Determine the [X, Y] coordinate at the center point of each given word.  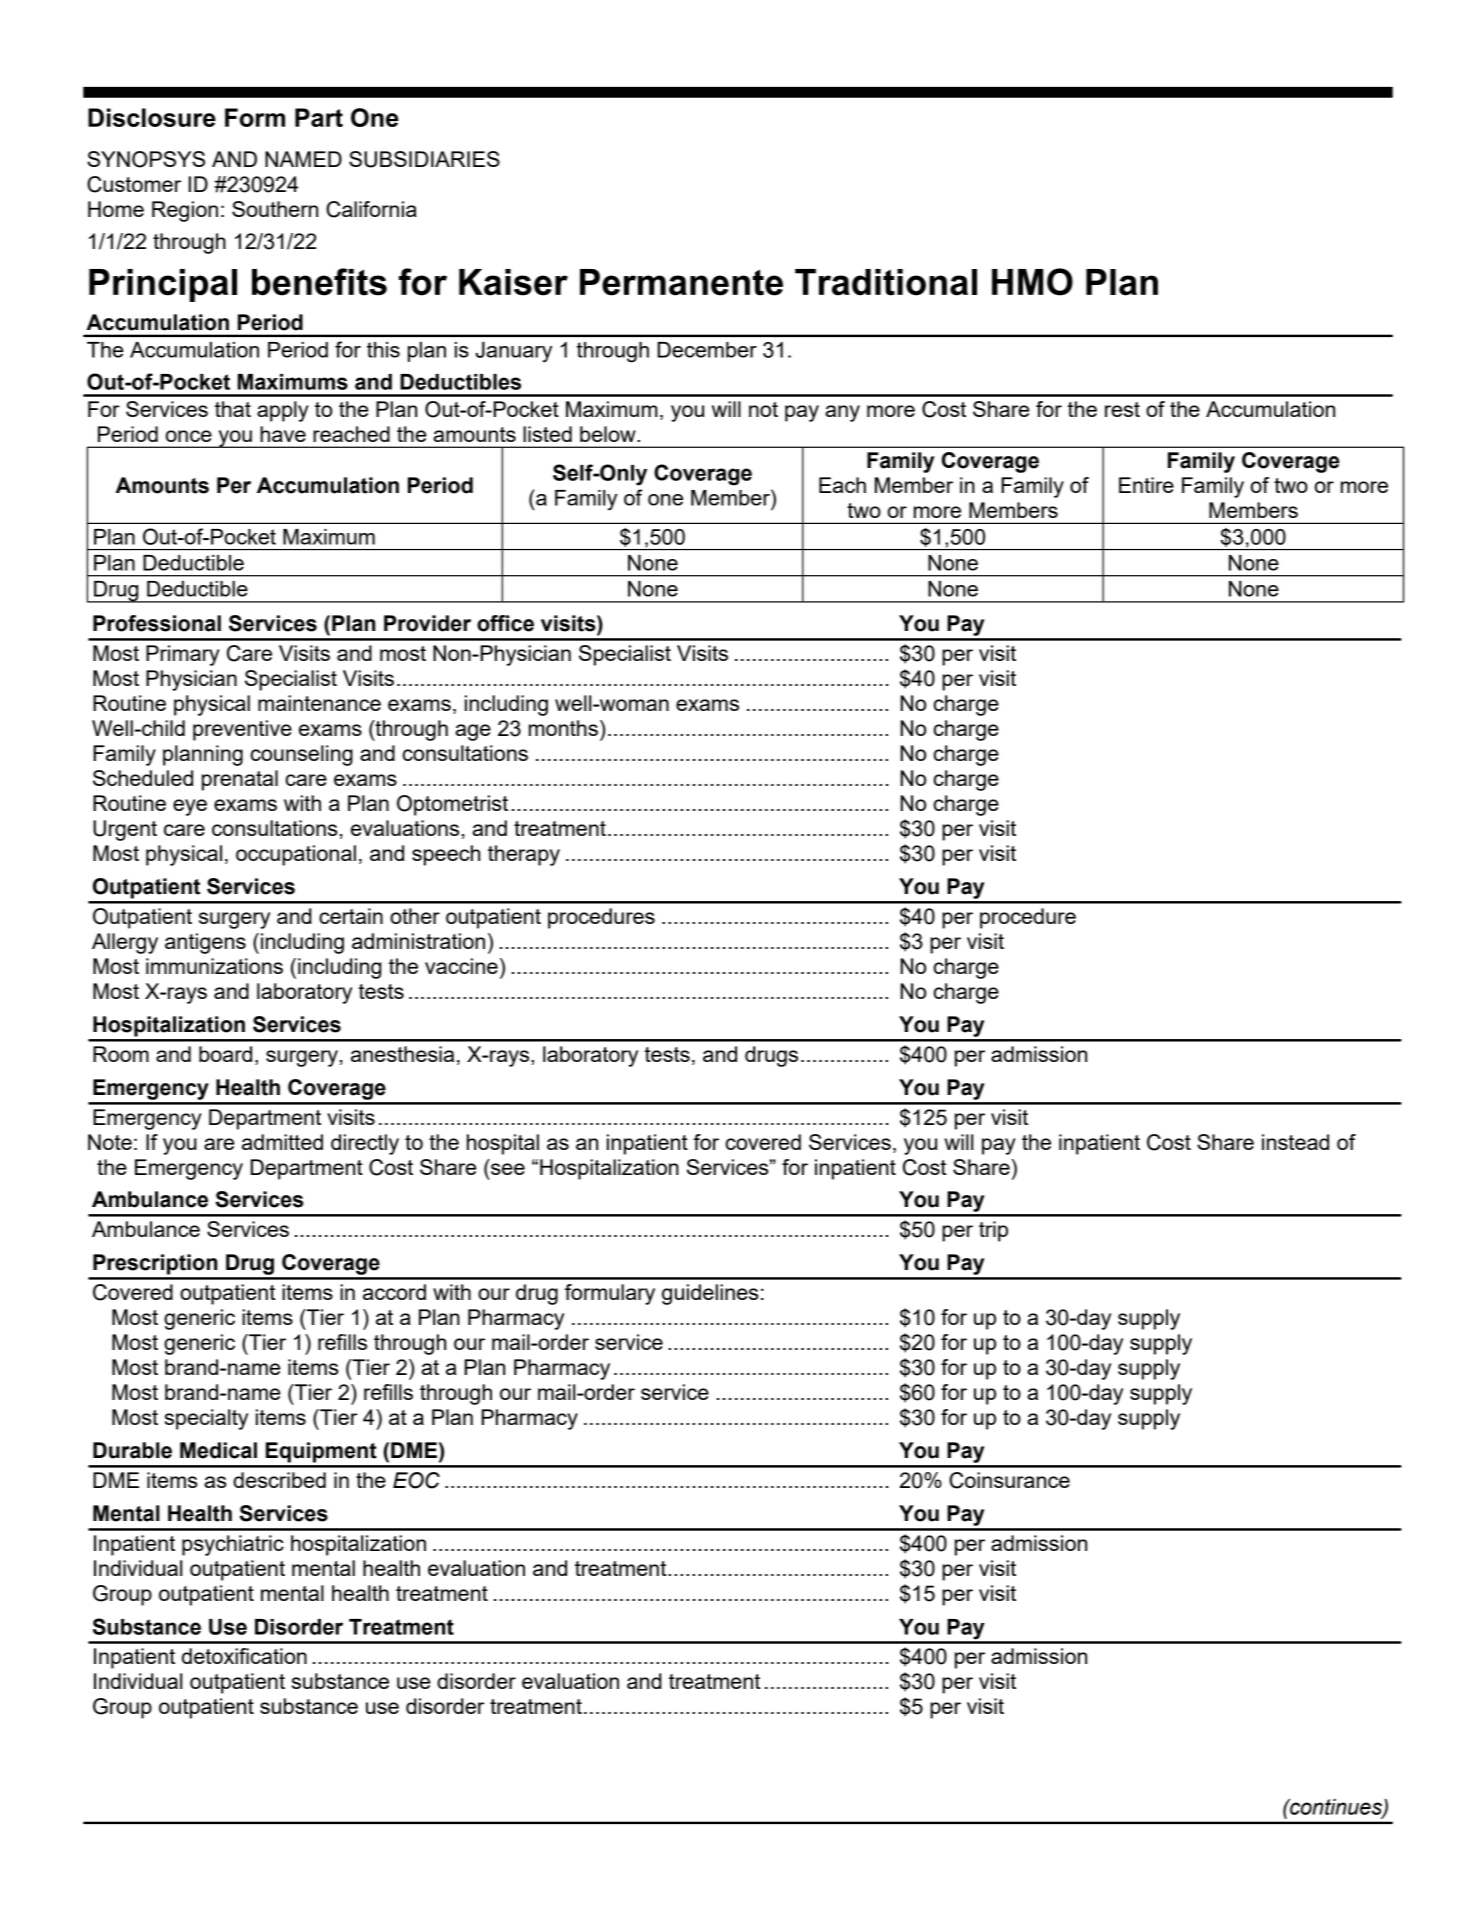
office [505, 623]
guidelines [710, 1294]
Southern [275, 209]
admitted [282, 1142]
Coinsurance [1009, 1480]
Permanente [681, 282]
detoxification [244, 1656]
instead [1295, 1142]
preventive [242, 730]
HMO [1032, 282]
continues [1336, 1808]
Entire [1146, 485]
